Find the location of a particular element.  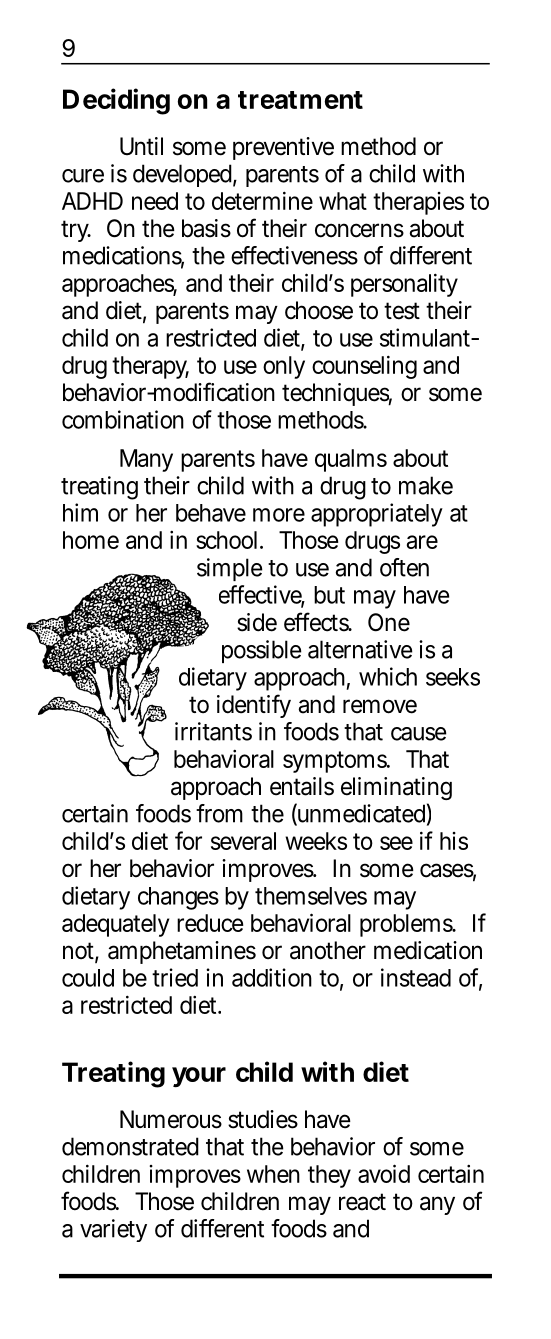

him is located at coordinates (80, 512).
